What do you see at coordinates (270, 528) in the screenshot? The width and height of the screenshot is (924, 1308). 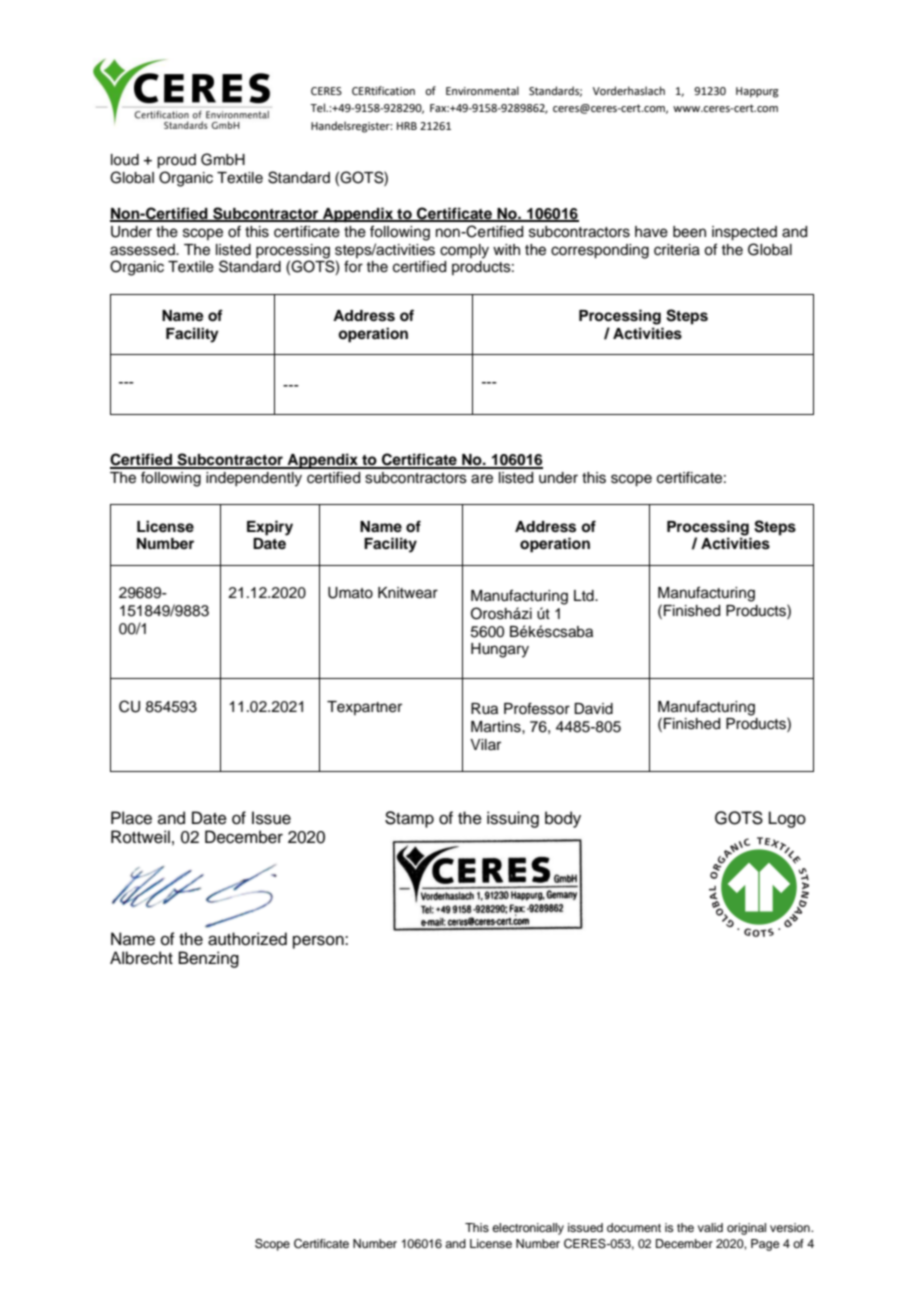 I see `Expiry` at bounding box center [270, 528].
